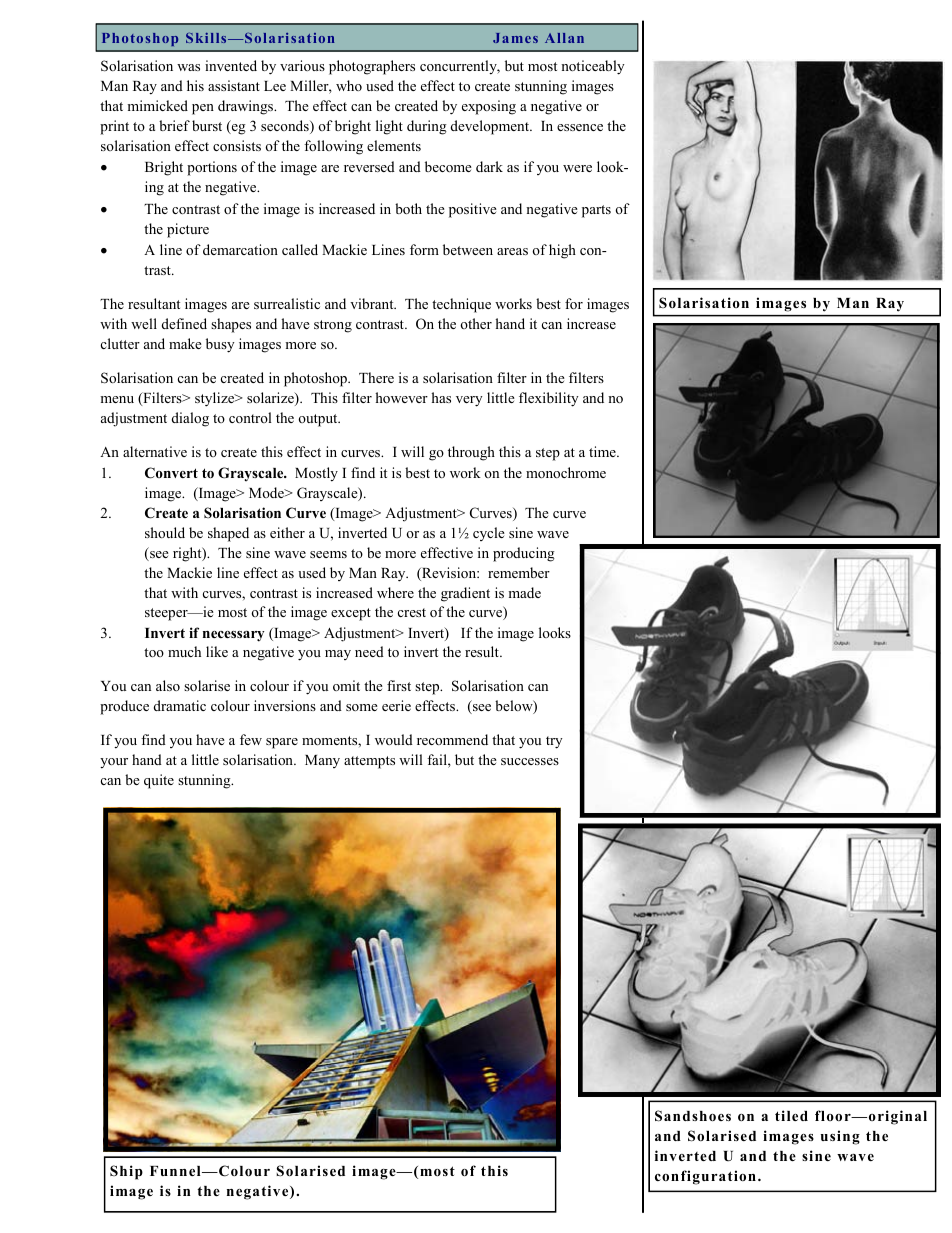 This screenshot has width=952, height=1233. Describe the element at coordinates (554, 742) in the screenshot. I see `try` at that location.
